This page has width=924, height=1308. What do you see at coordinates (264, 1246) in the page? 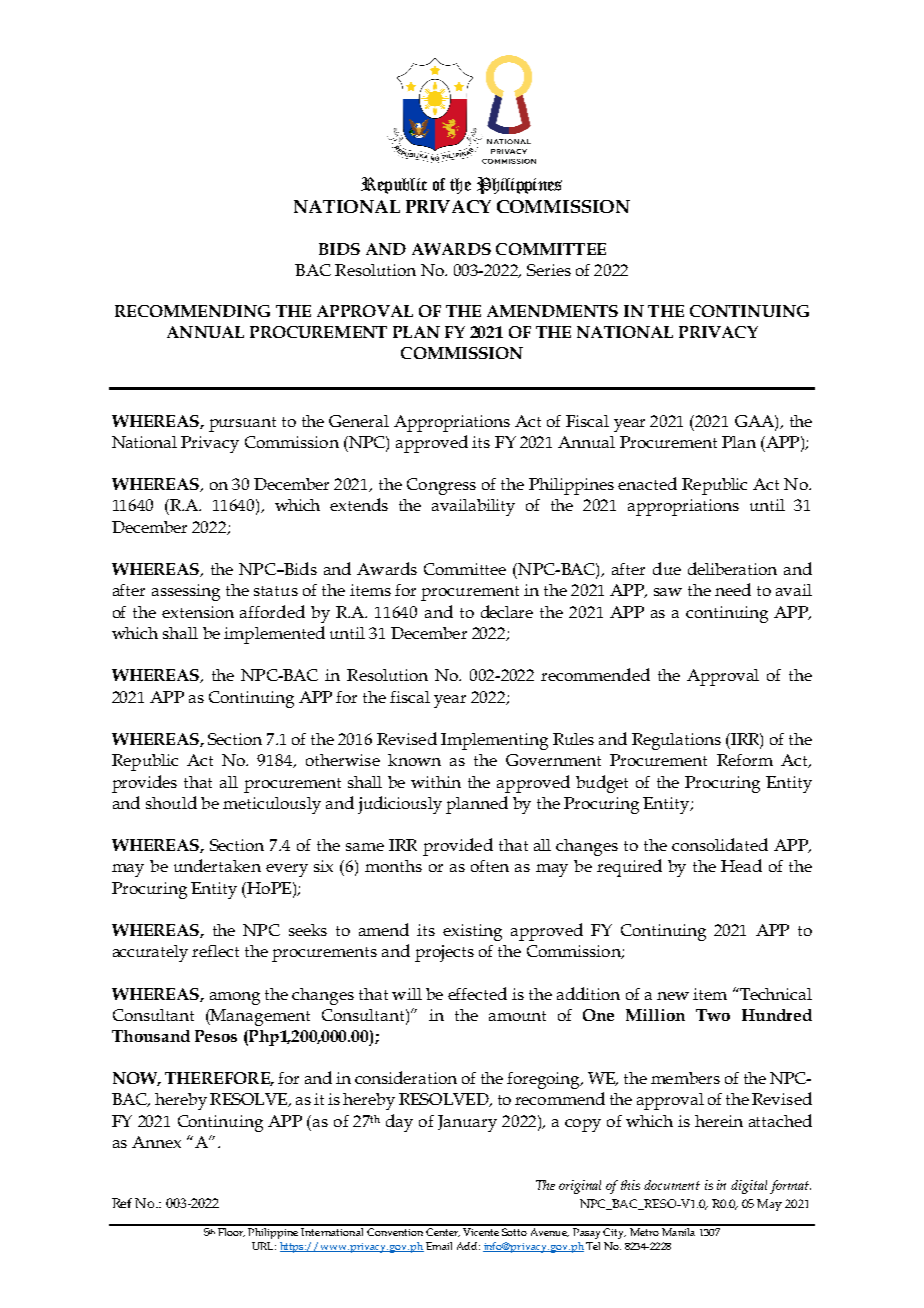
I see `URL` at bounding box center [264, 1246].
